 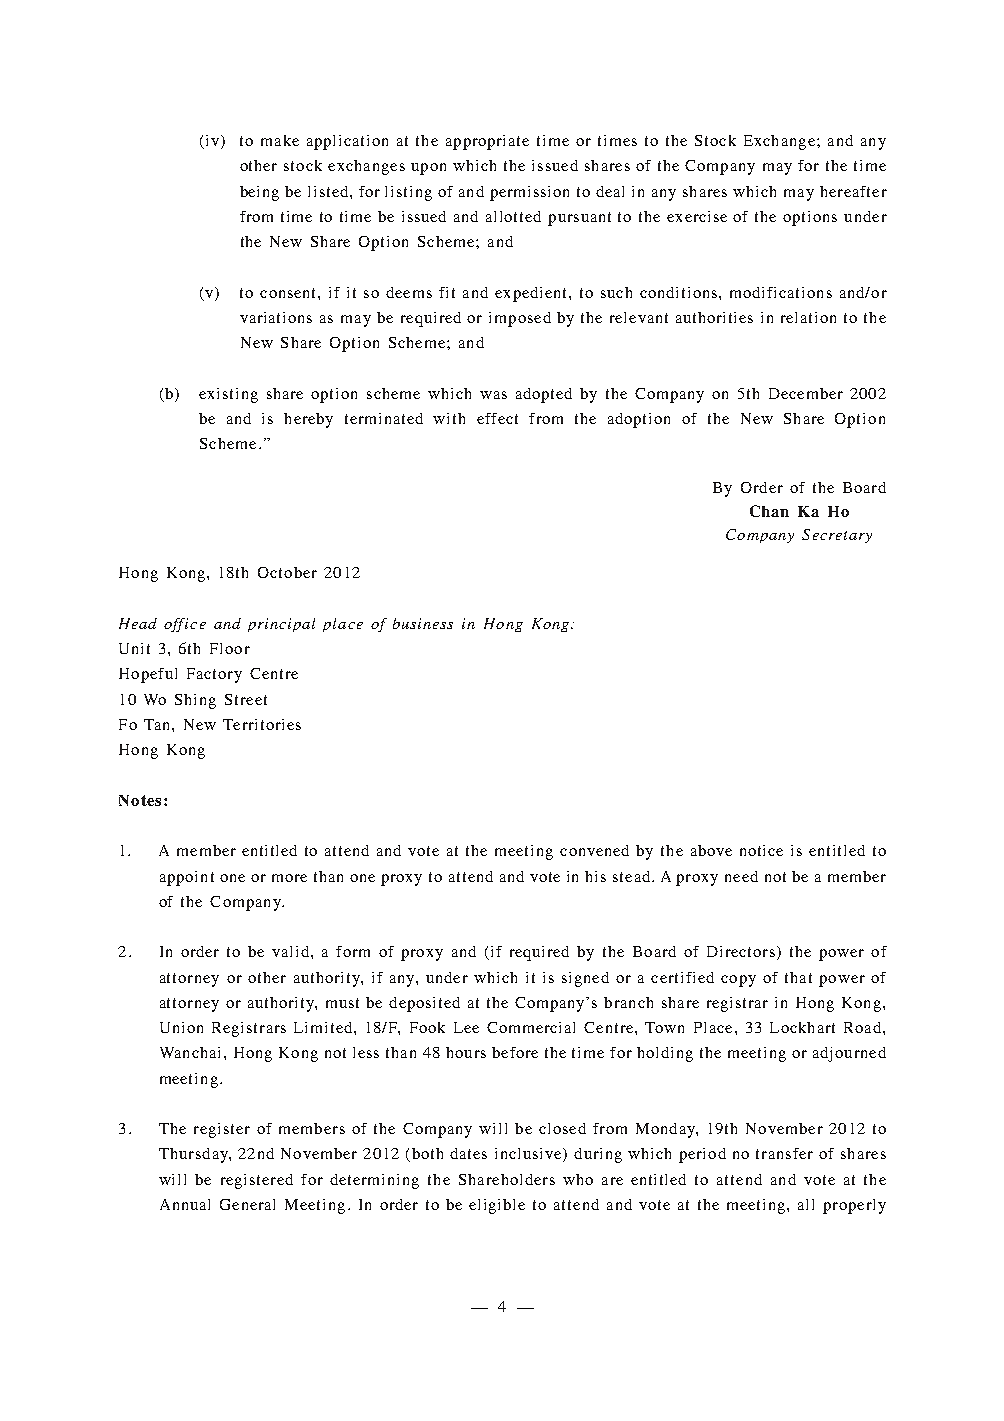 I want to click on hereafter, so click(x=853, y=191).
